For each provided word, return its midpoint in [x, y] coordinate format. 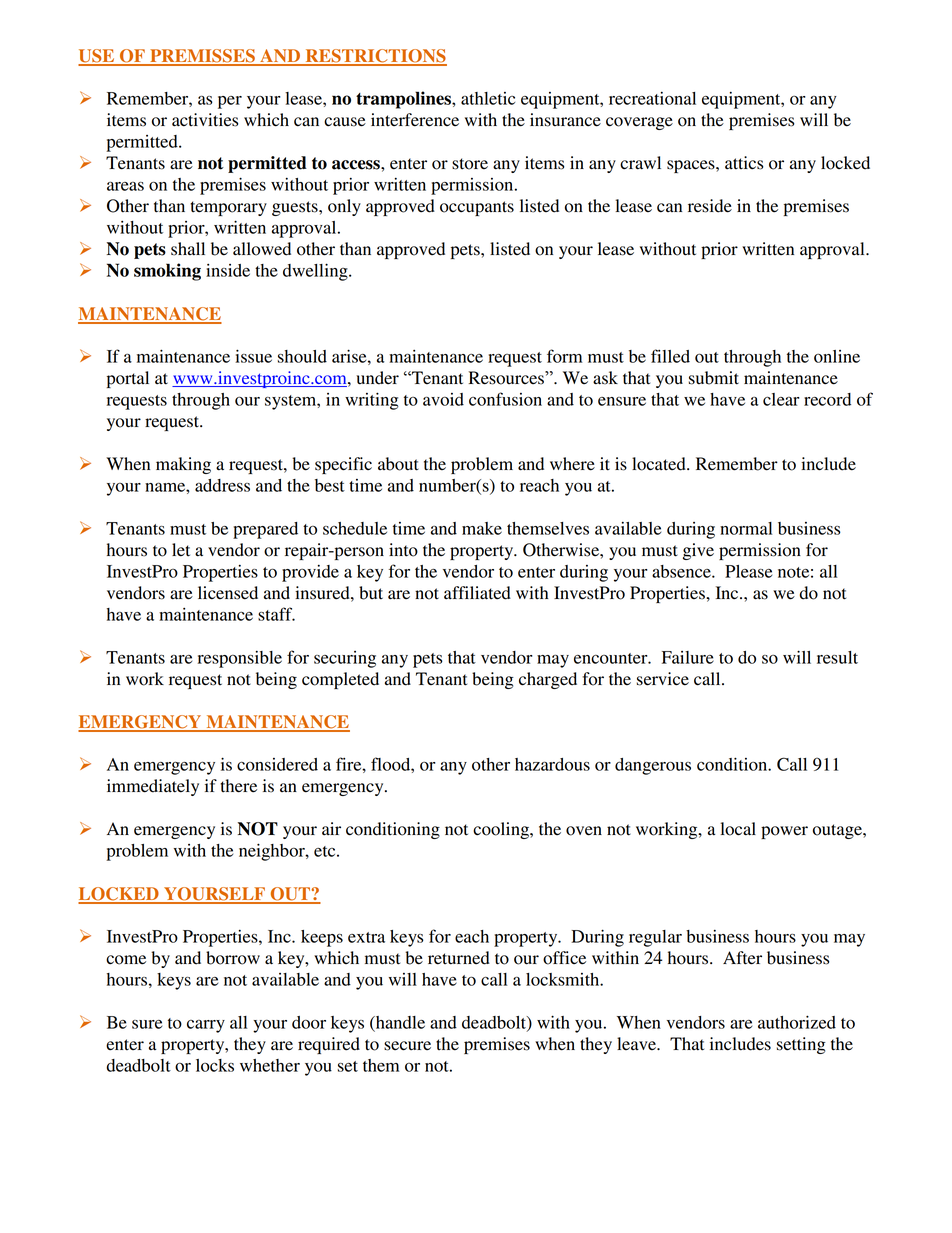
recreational [652, 98]
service [663, 679]
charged [548, 680]
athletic [488, 98]
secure [407, 1046]
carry [206, 1026]
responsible [240, 659]
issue [253, 356]
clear [781, 399]
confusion [505, 399]
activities [205, 120]
